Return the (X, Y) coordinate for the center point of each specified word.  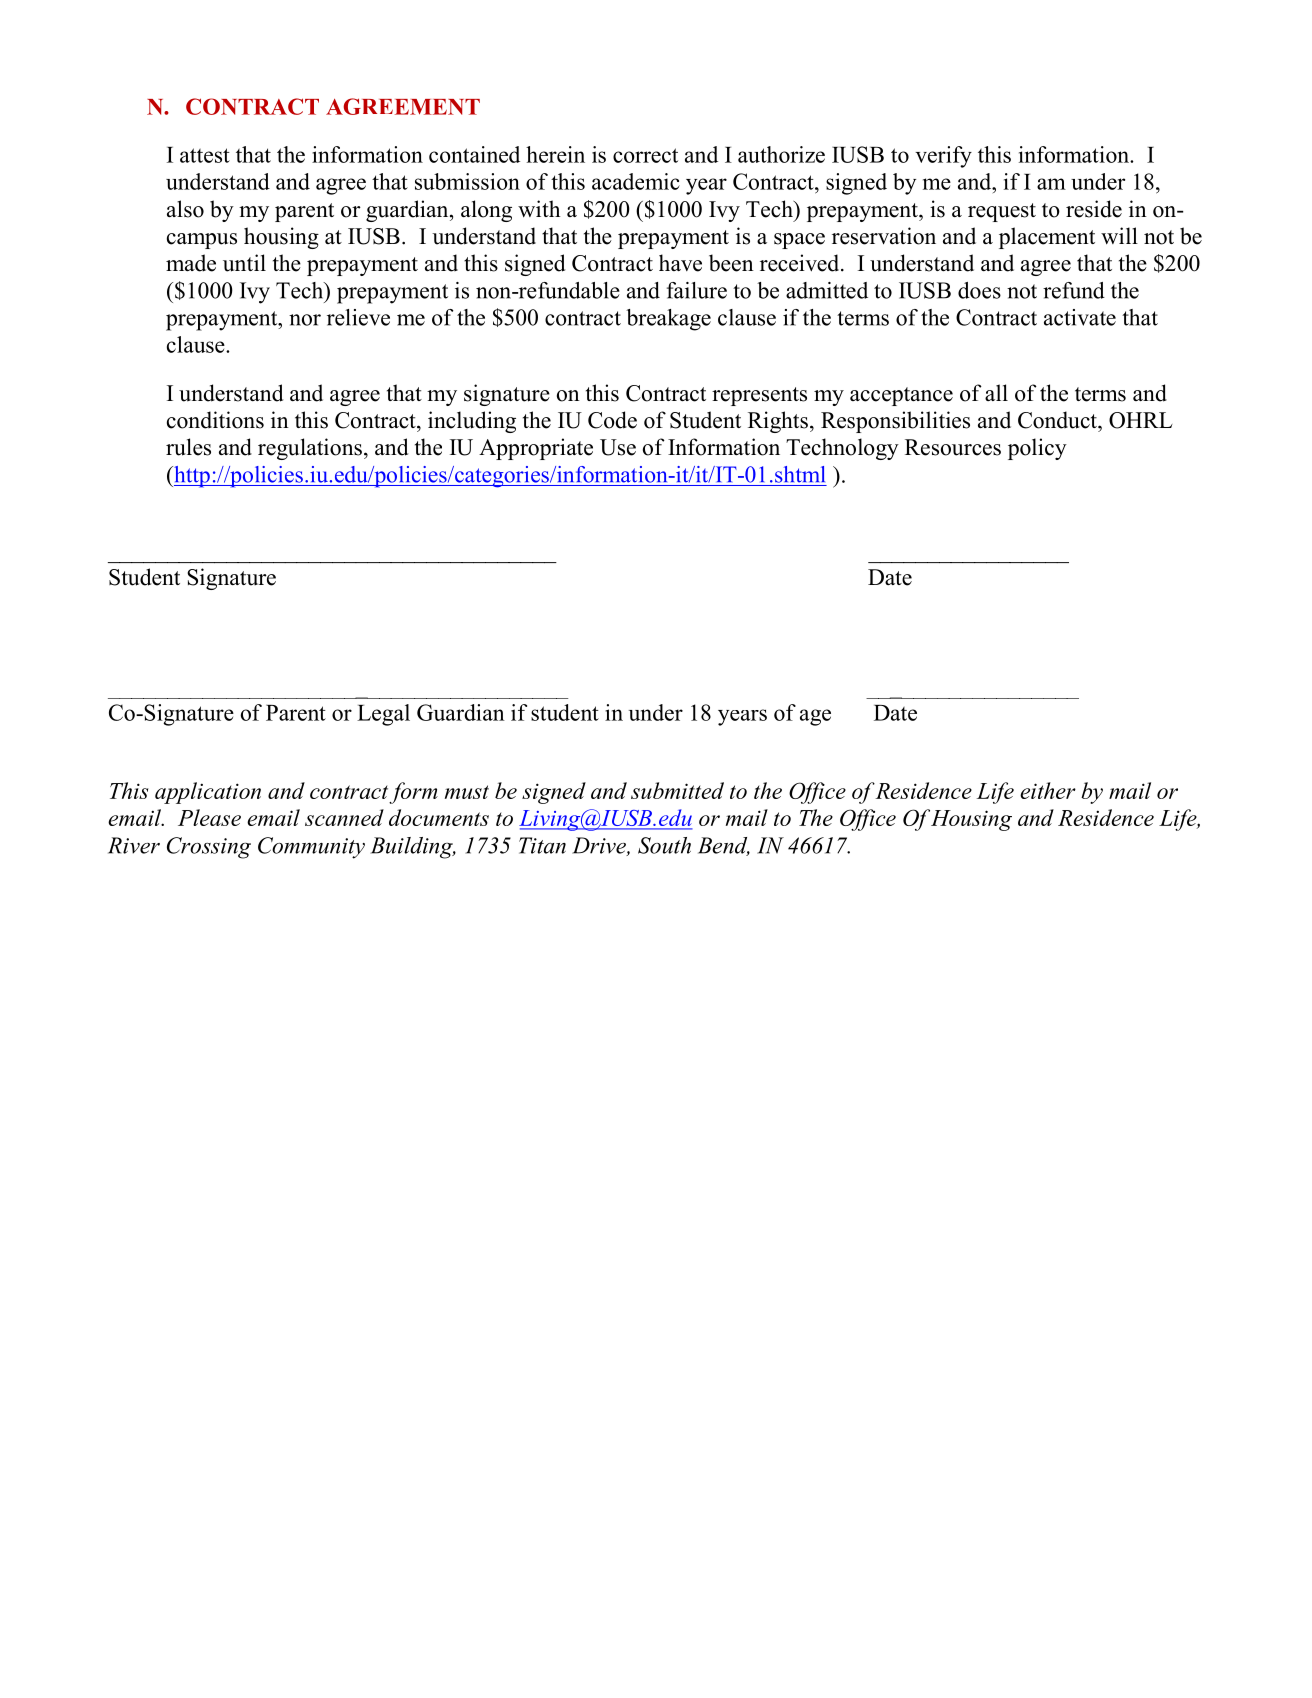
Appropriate (536, 449)
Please (209, 817)
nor (305, 320)
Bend (724, 846)
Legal (383, 715)
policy (1037, 449)
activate (1080, 317)
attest (205, 155)
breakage (668, 320)
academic (636, 181)
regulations (310, 449)
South (664, 845)
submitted (677, 790)
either (1048, 790)
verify (943, 157)
